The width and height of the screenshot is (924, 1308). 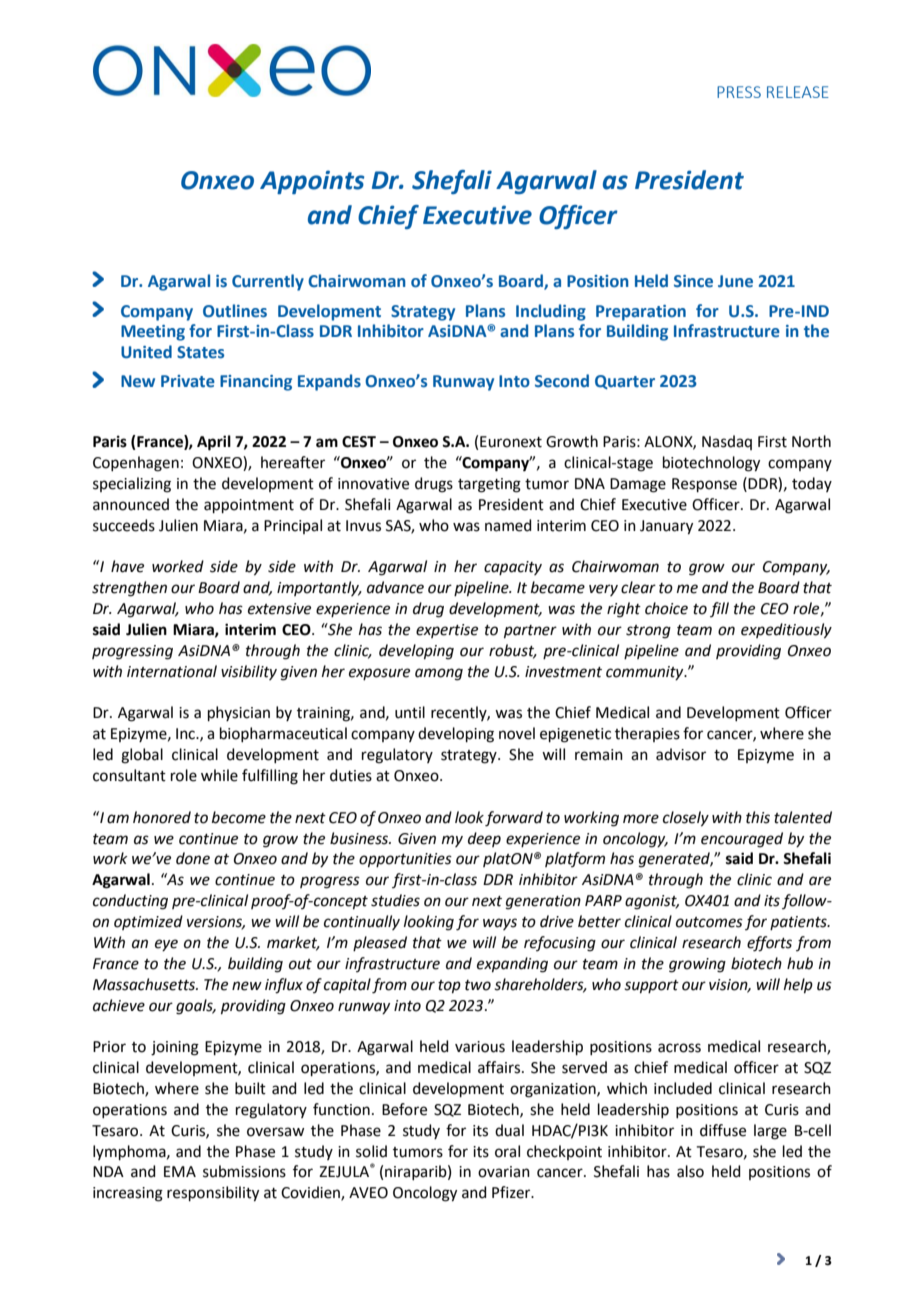 What do you see at coordinates (666, 527) in the screenshot?
I see `January` at bounding box center [666, 527].
